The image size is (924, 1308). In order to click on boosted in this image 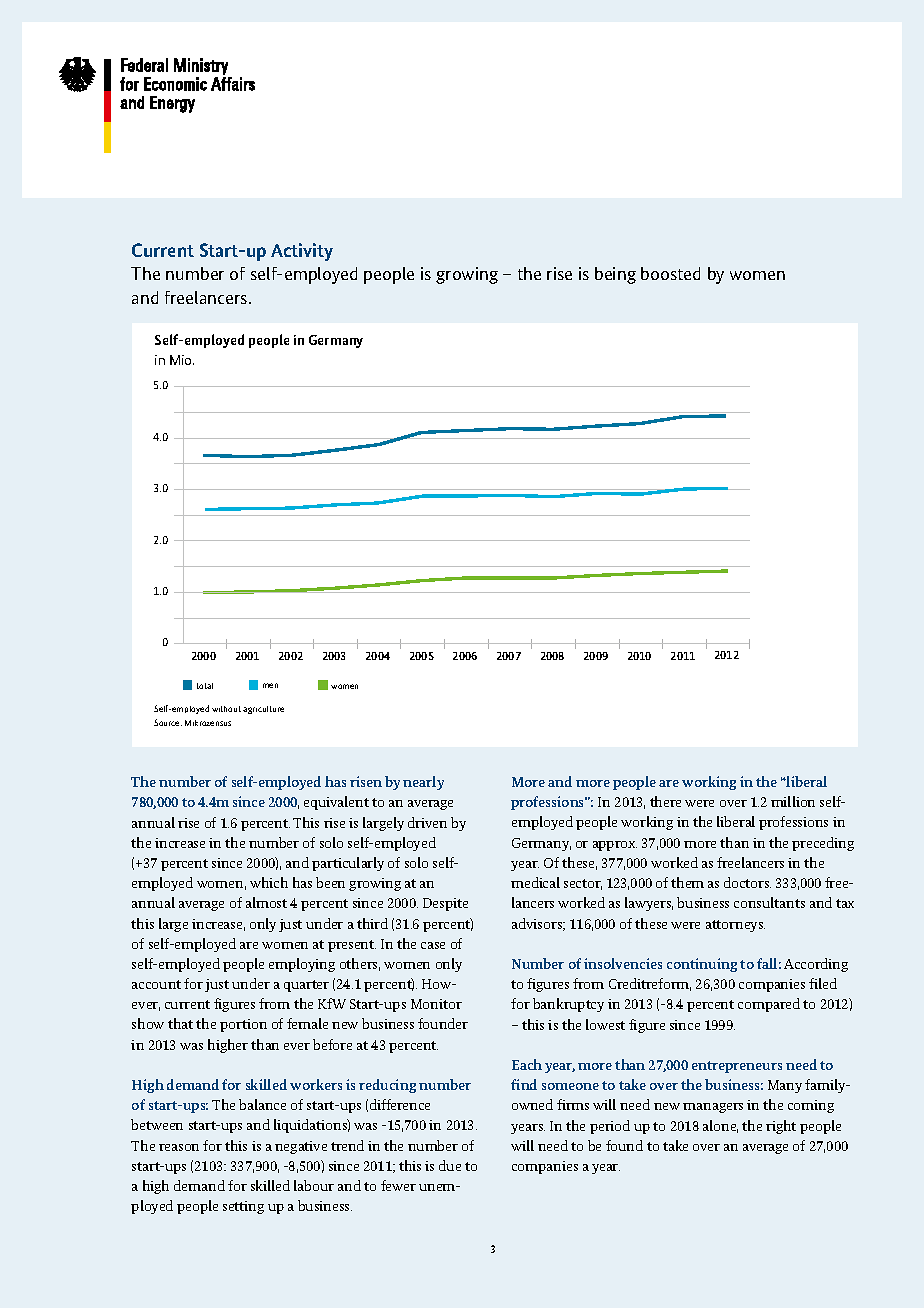, I will do `click(670, 273)`.
